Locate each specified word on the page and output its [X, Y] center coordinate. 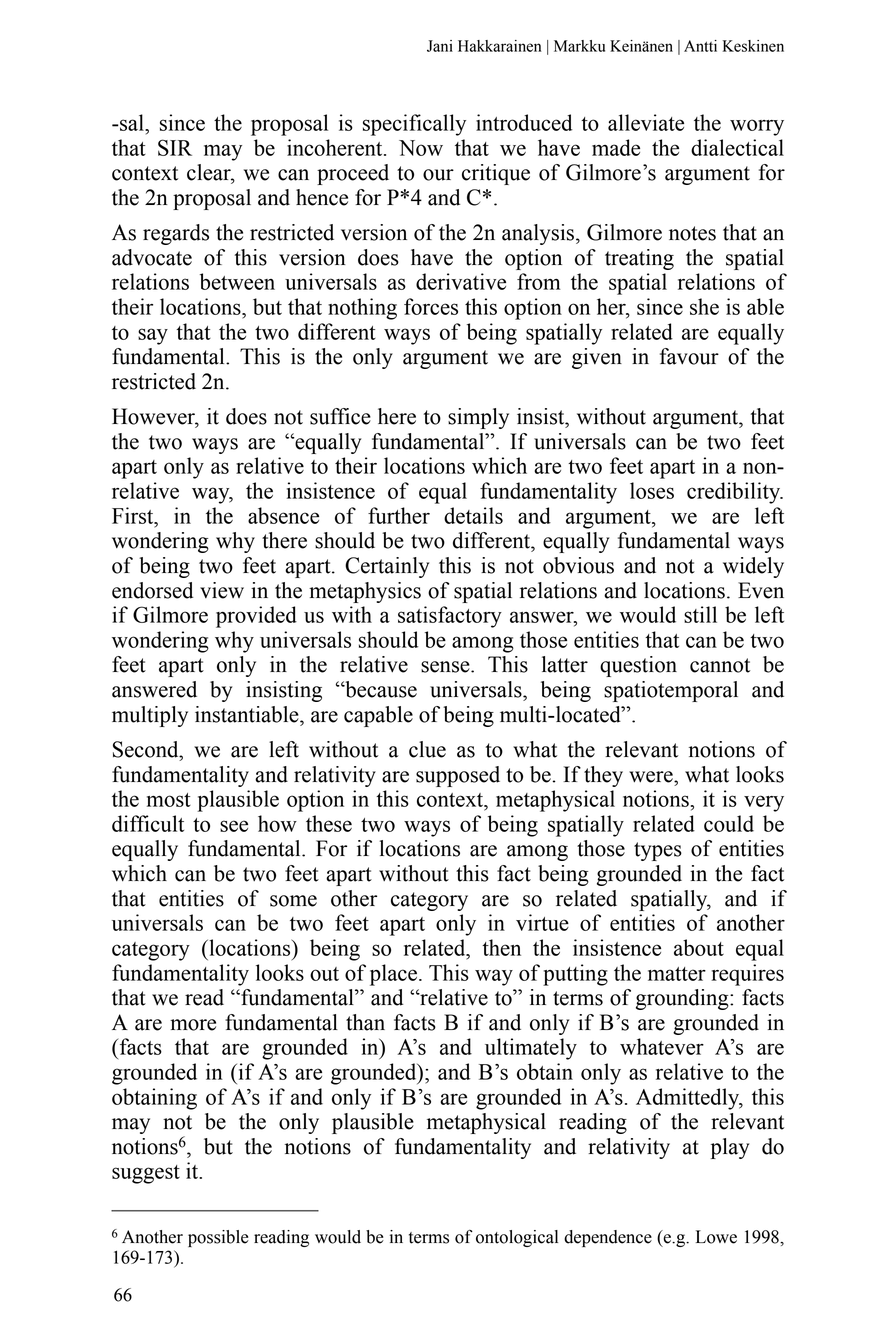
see [234, 826]
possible [218, 1238]
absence [283, 515]
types [658, 851]
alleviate [646, 122]
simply [478, 418]
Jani [440, 46]
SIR [175, 147]
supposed [458, 776]
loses [652, 490]
